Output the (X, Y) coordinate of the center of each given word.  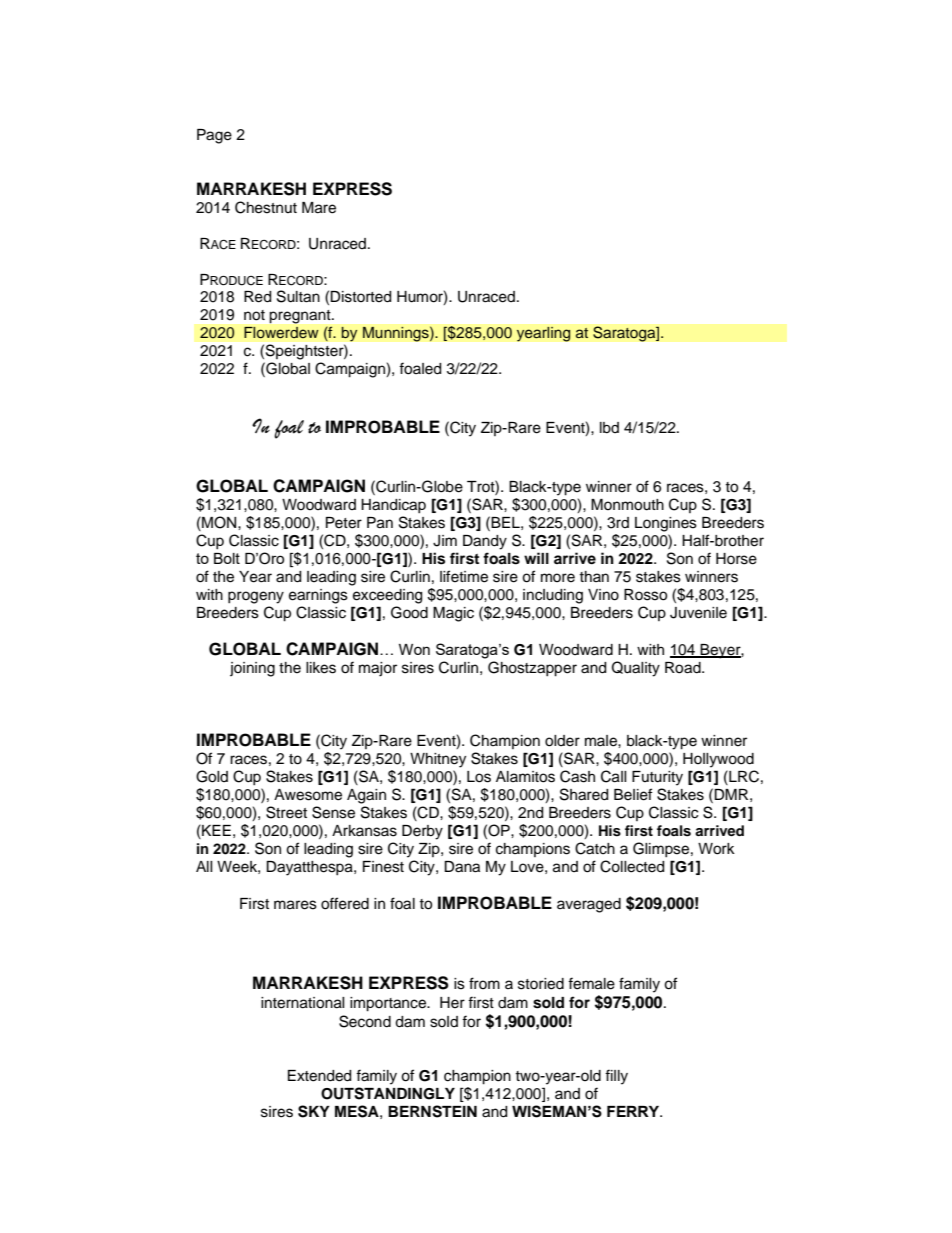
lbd (609, 428)
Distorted (360, 297)
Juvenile (698, 613)
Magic (453, 614)
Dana (462, 867)
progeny (256, 597)
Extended (319, 1076)
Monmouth (627, 505)
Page (214, 136)
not (254, 315)
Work (716, 849)
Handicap (393, 506)
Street (286, 812)
